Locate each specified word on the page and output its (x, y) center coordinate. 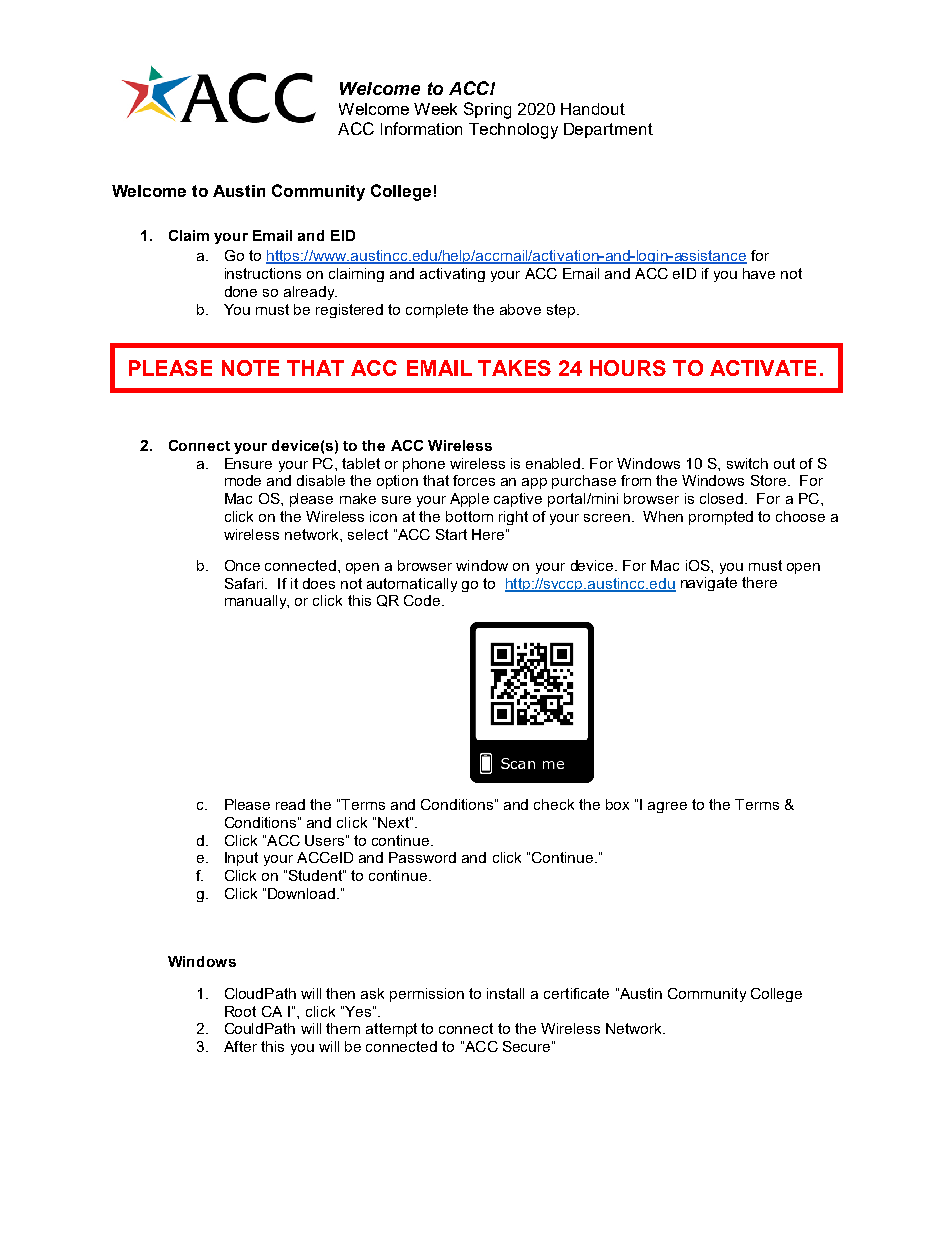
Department (608, 130)
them (343, 1028)
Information (421, 128)
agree (667, 807)
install (505, 993)
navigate (709, 584)
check (554, 804)
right (513, 518)
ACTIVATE (763, 368)
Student (316, 875)
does (319, 583)
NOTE (250, 368)
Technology (513, 131)
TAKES (514, 368)
